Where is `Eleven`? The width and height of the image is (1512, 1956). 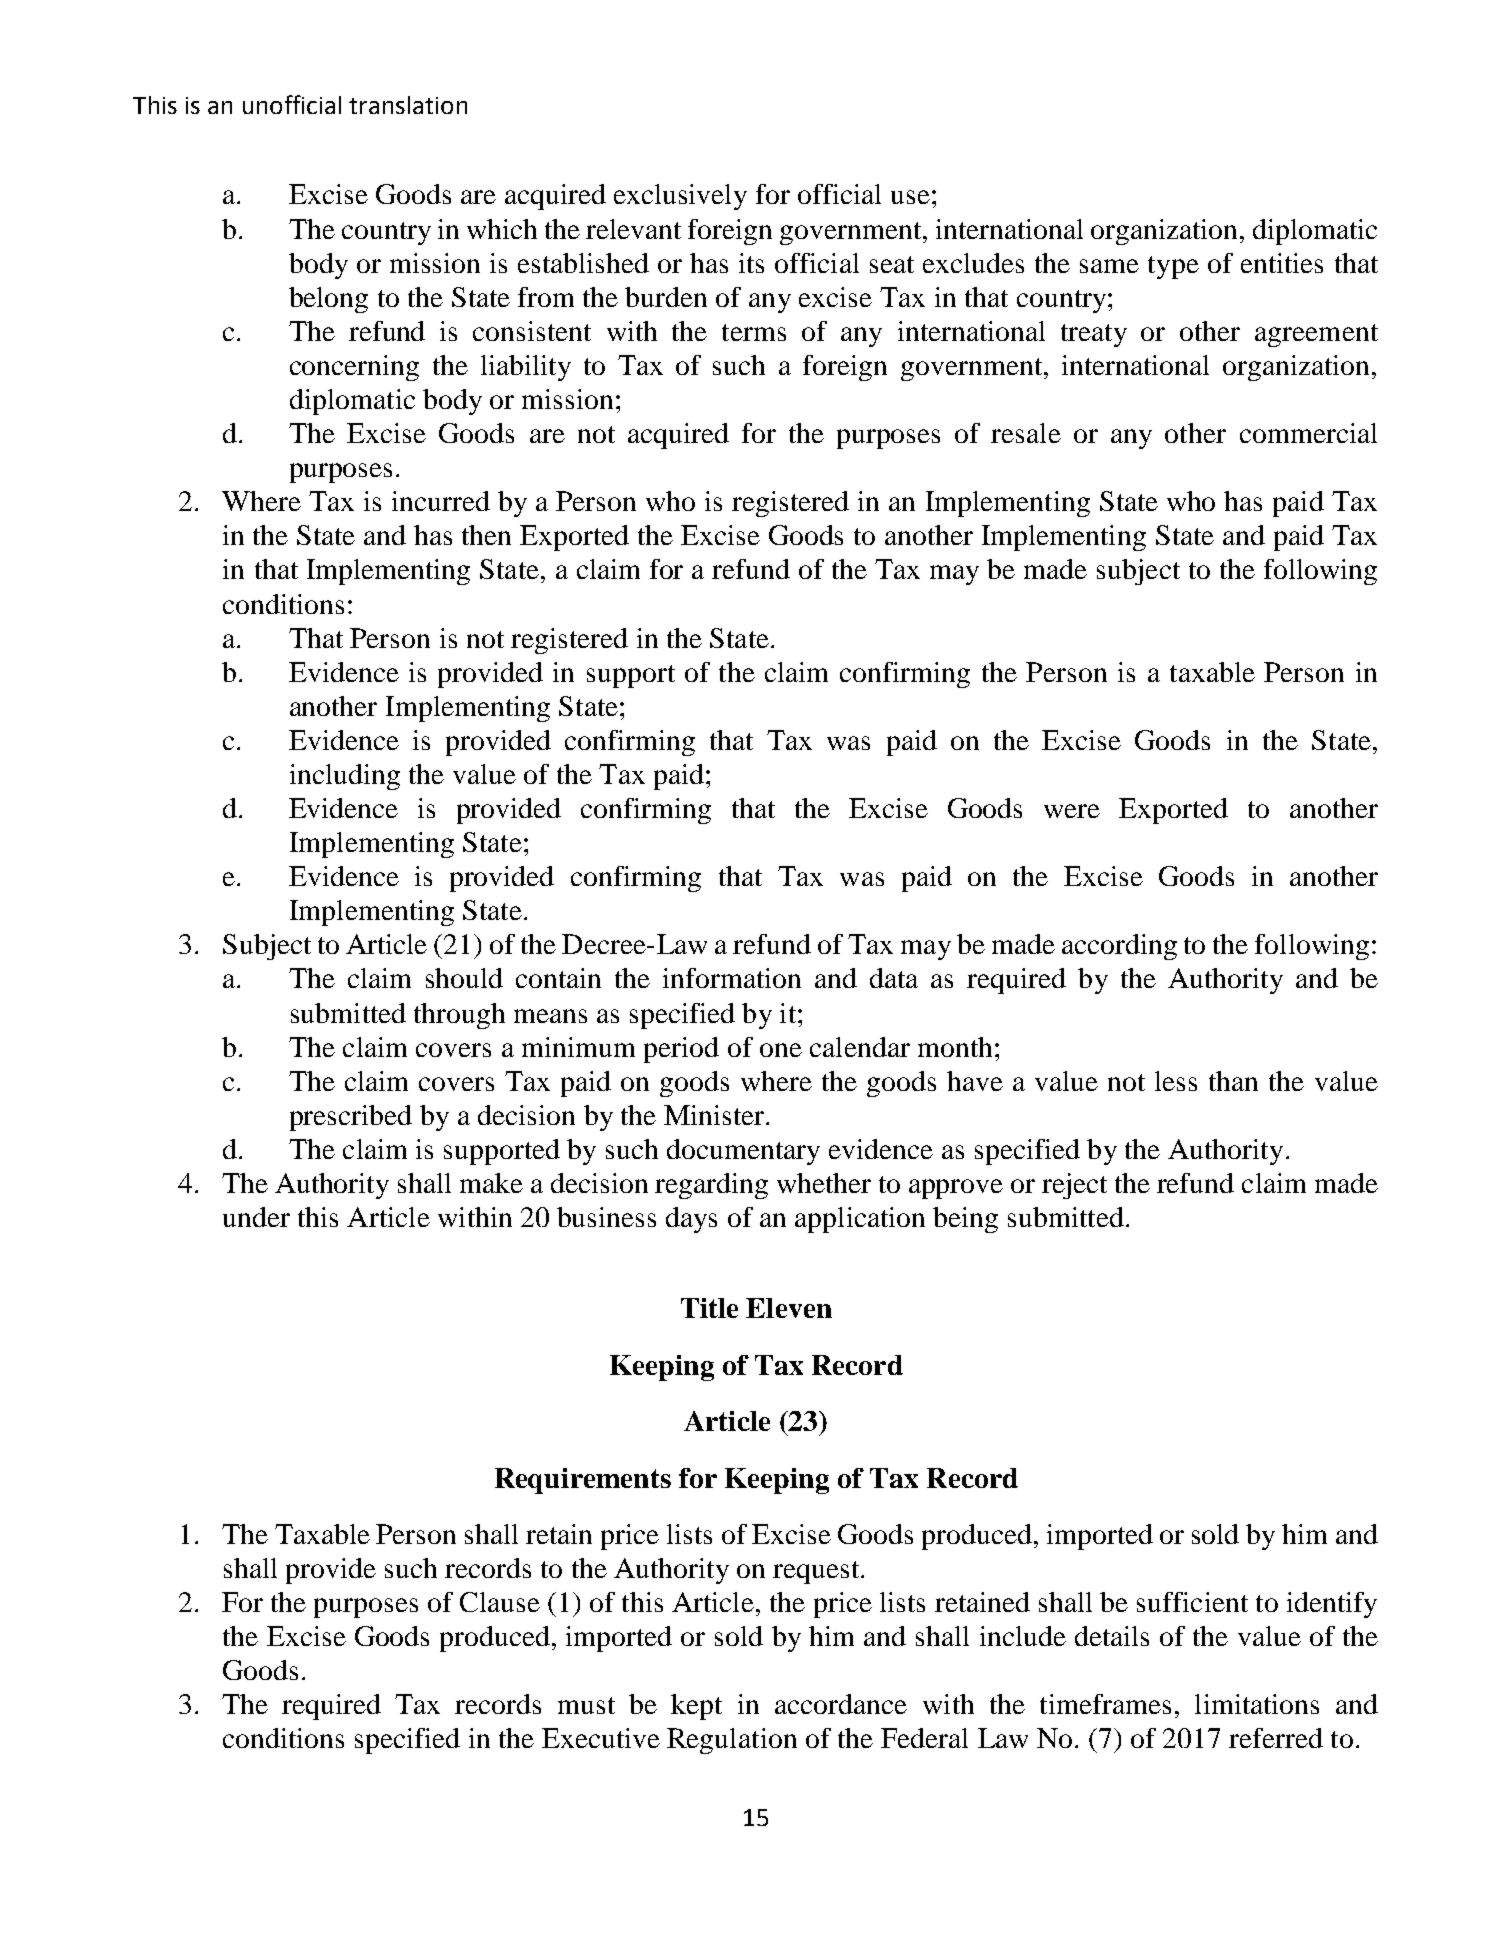
Eleven is located at coordinates (789, 1308).
